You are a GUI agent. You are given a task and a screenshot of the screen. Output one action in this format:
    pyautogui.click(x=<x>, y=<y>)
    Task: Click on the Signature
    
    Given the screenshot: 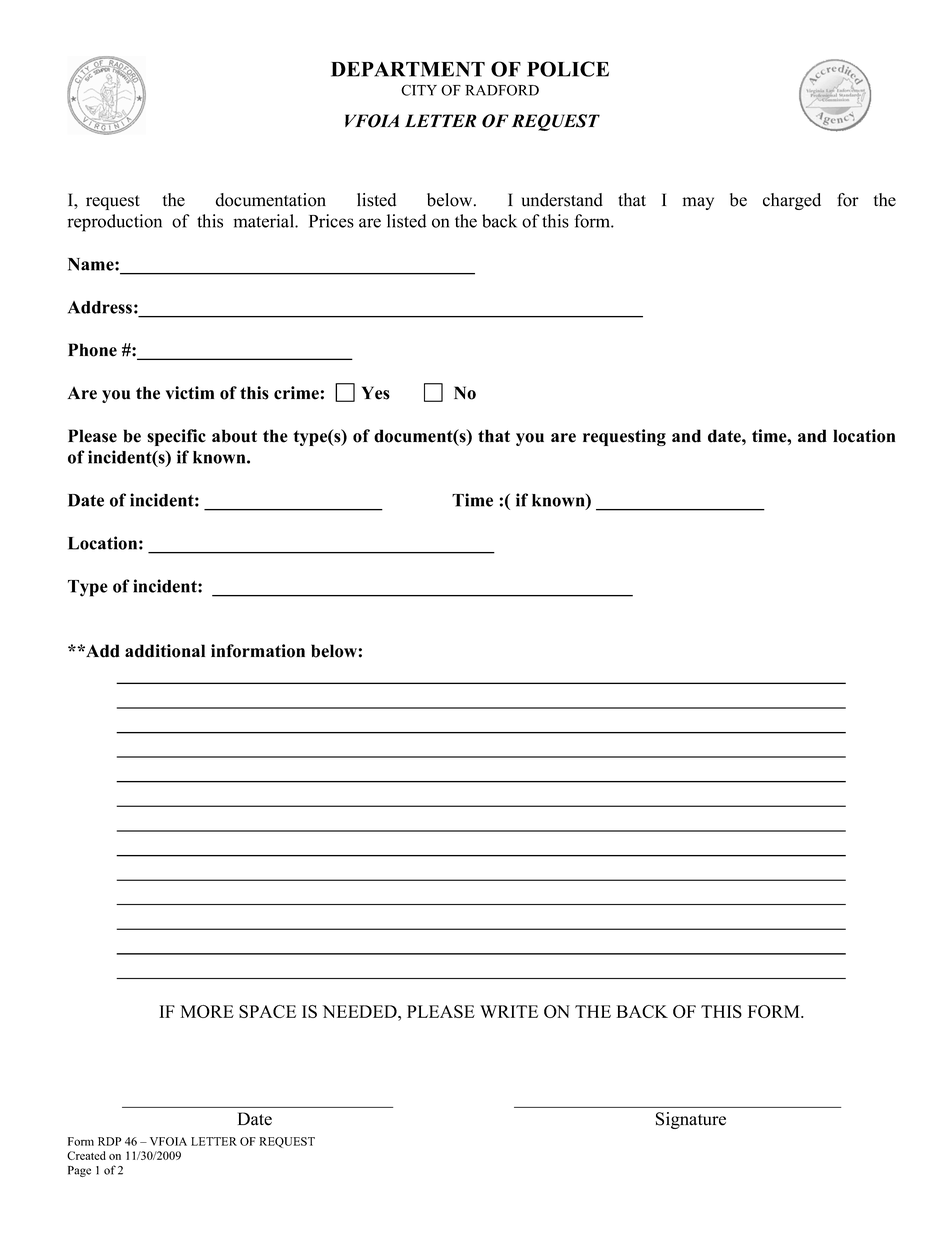 What is the action you would take?
    pyautogui.click(x=691, y=1120)
